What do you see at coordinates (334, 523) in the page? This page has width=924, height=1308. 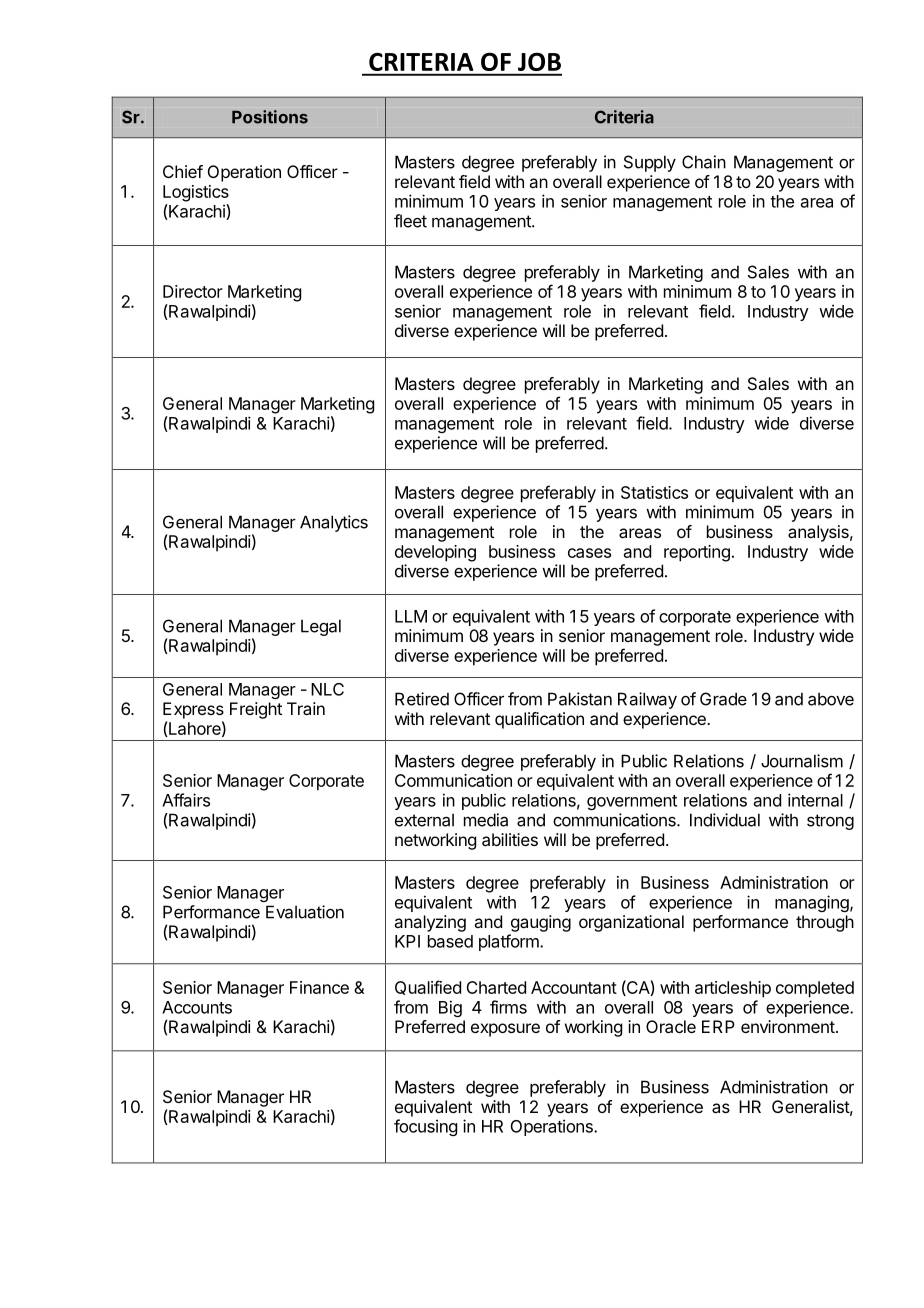 I see `Analytics` at bounding box center [334, 523].
